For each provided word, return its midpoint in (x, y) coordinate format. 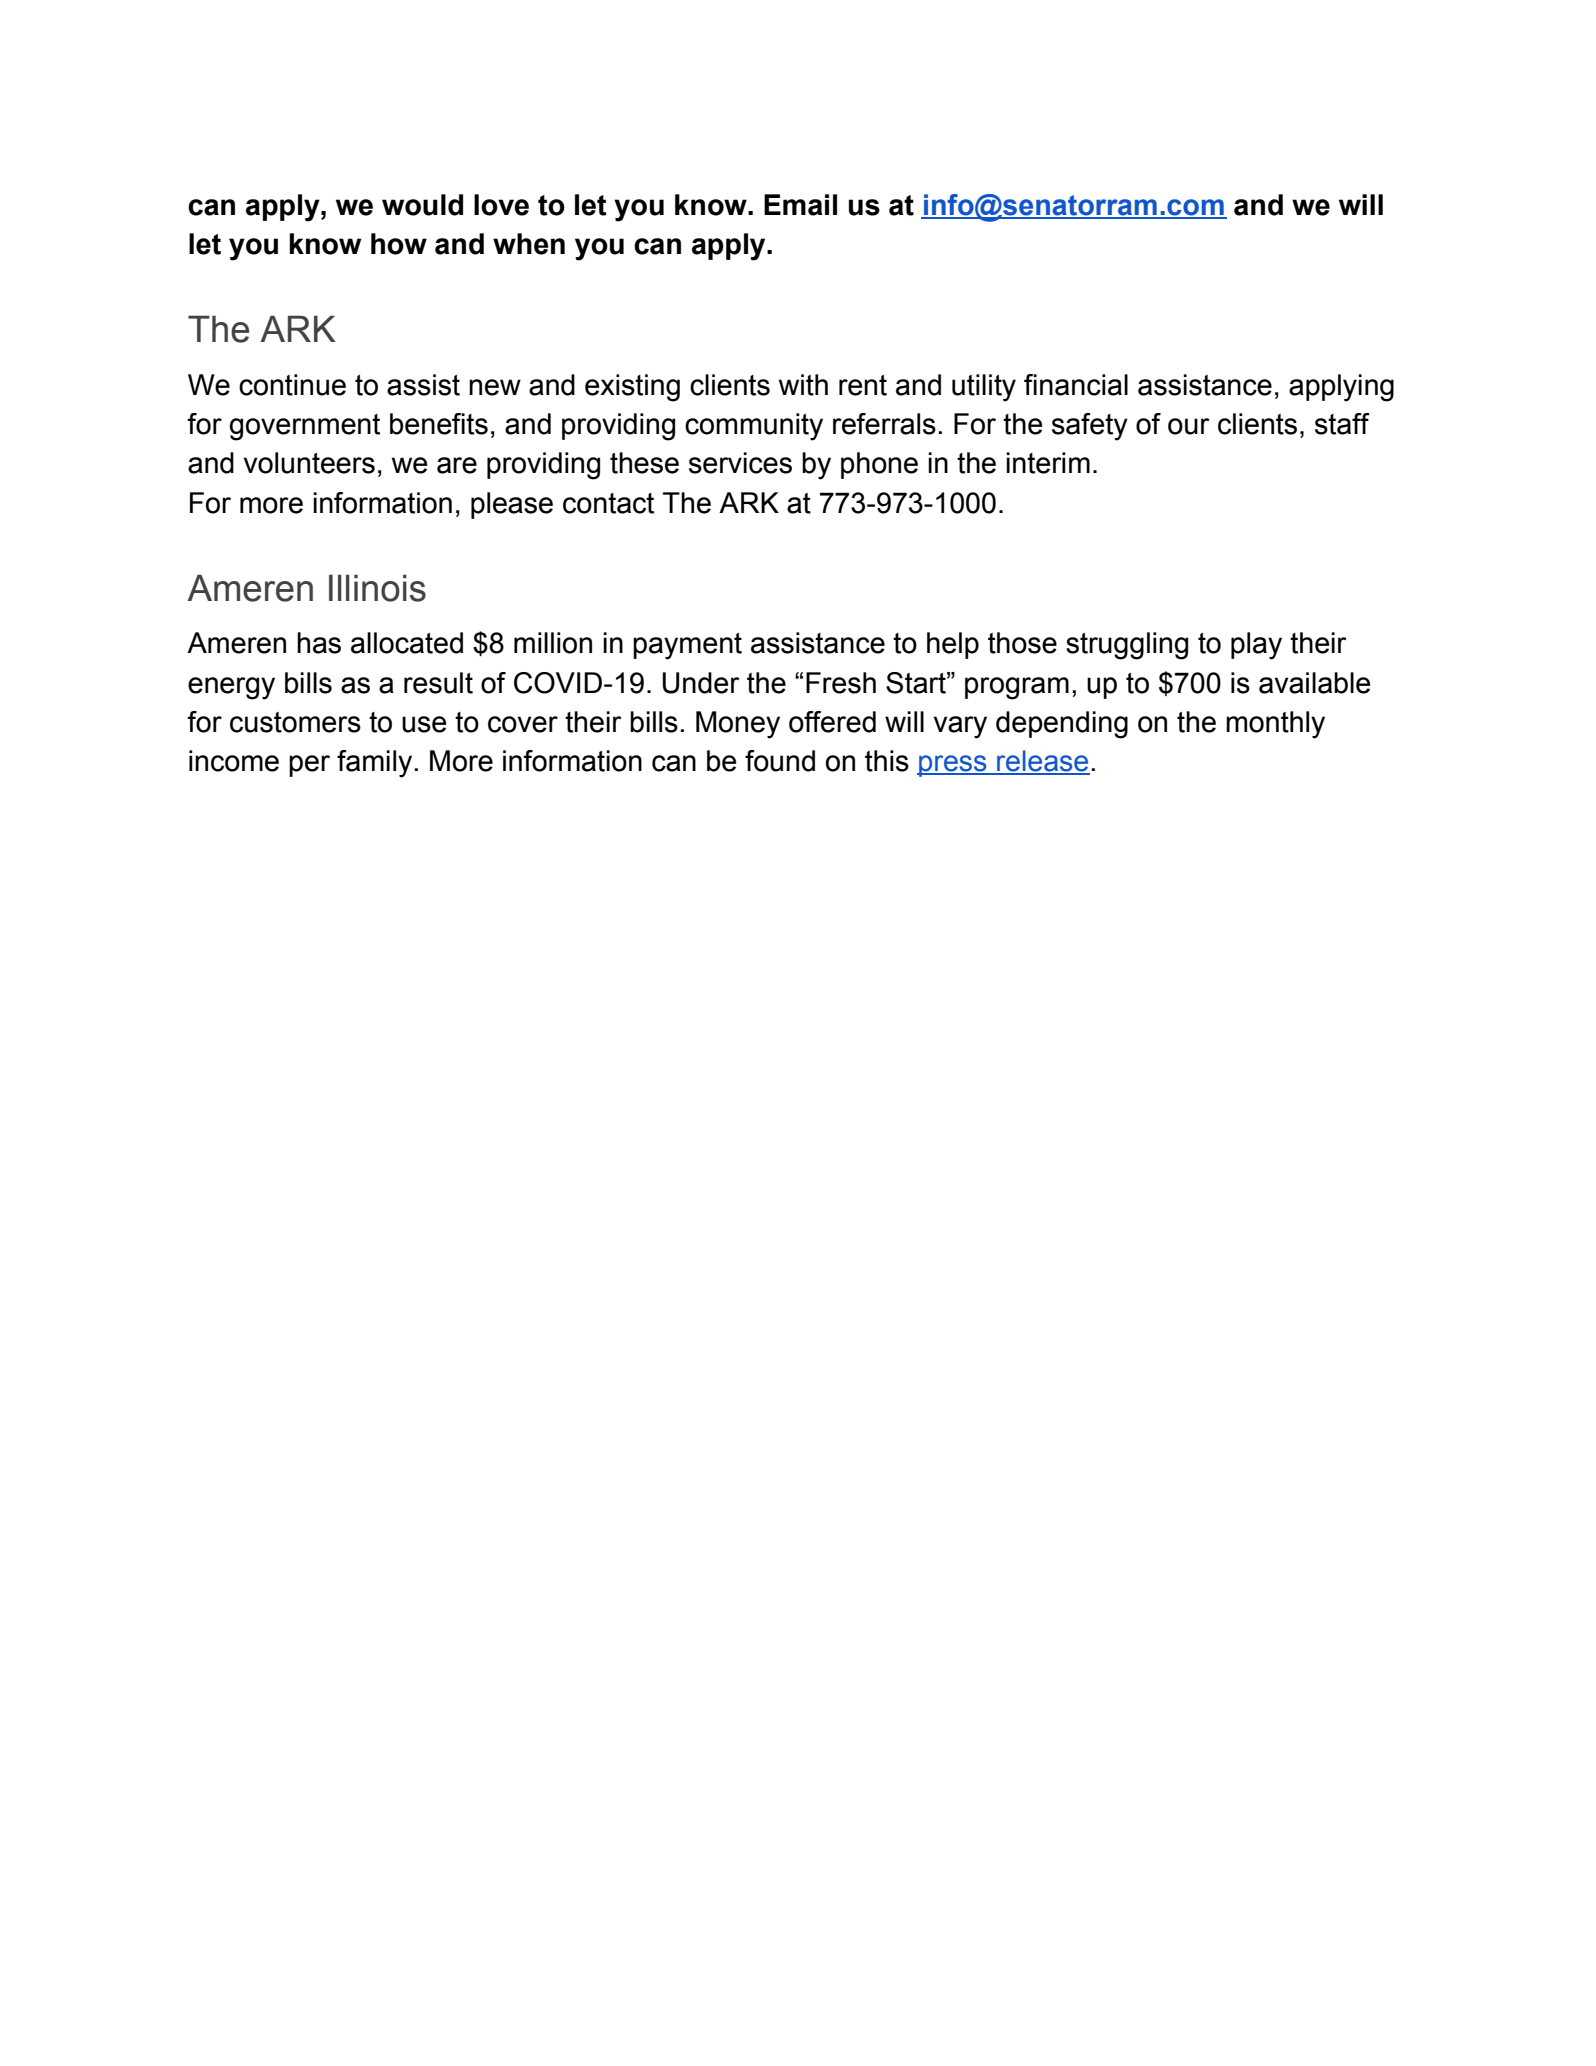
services (740, 463)
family (374, 764)
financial (1076, 385)
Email (800, 205)
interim (1048, 463)
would (422, 205)
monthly (1275, 725)
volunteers (309, 463)
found (780, 761)
